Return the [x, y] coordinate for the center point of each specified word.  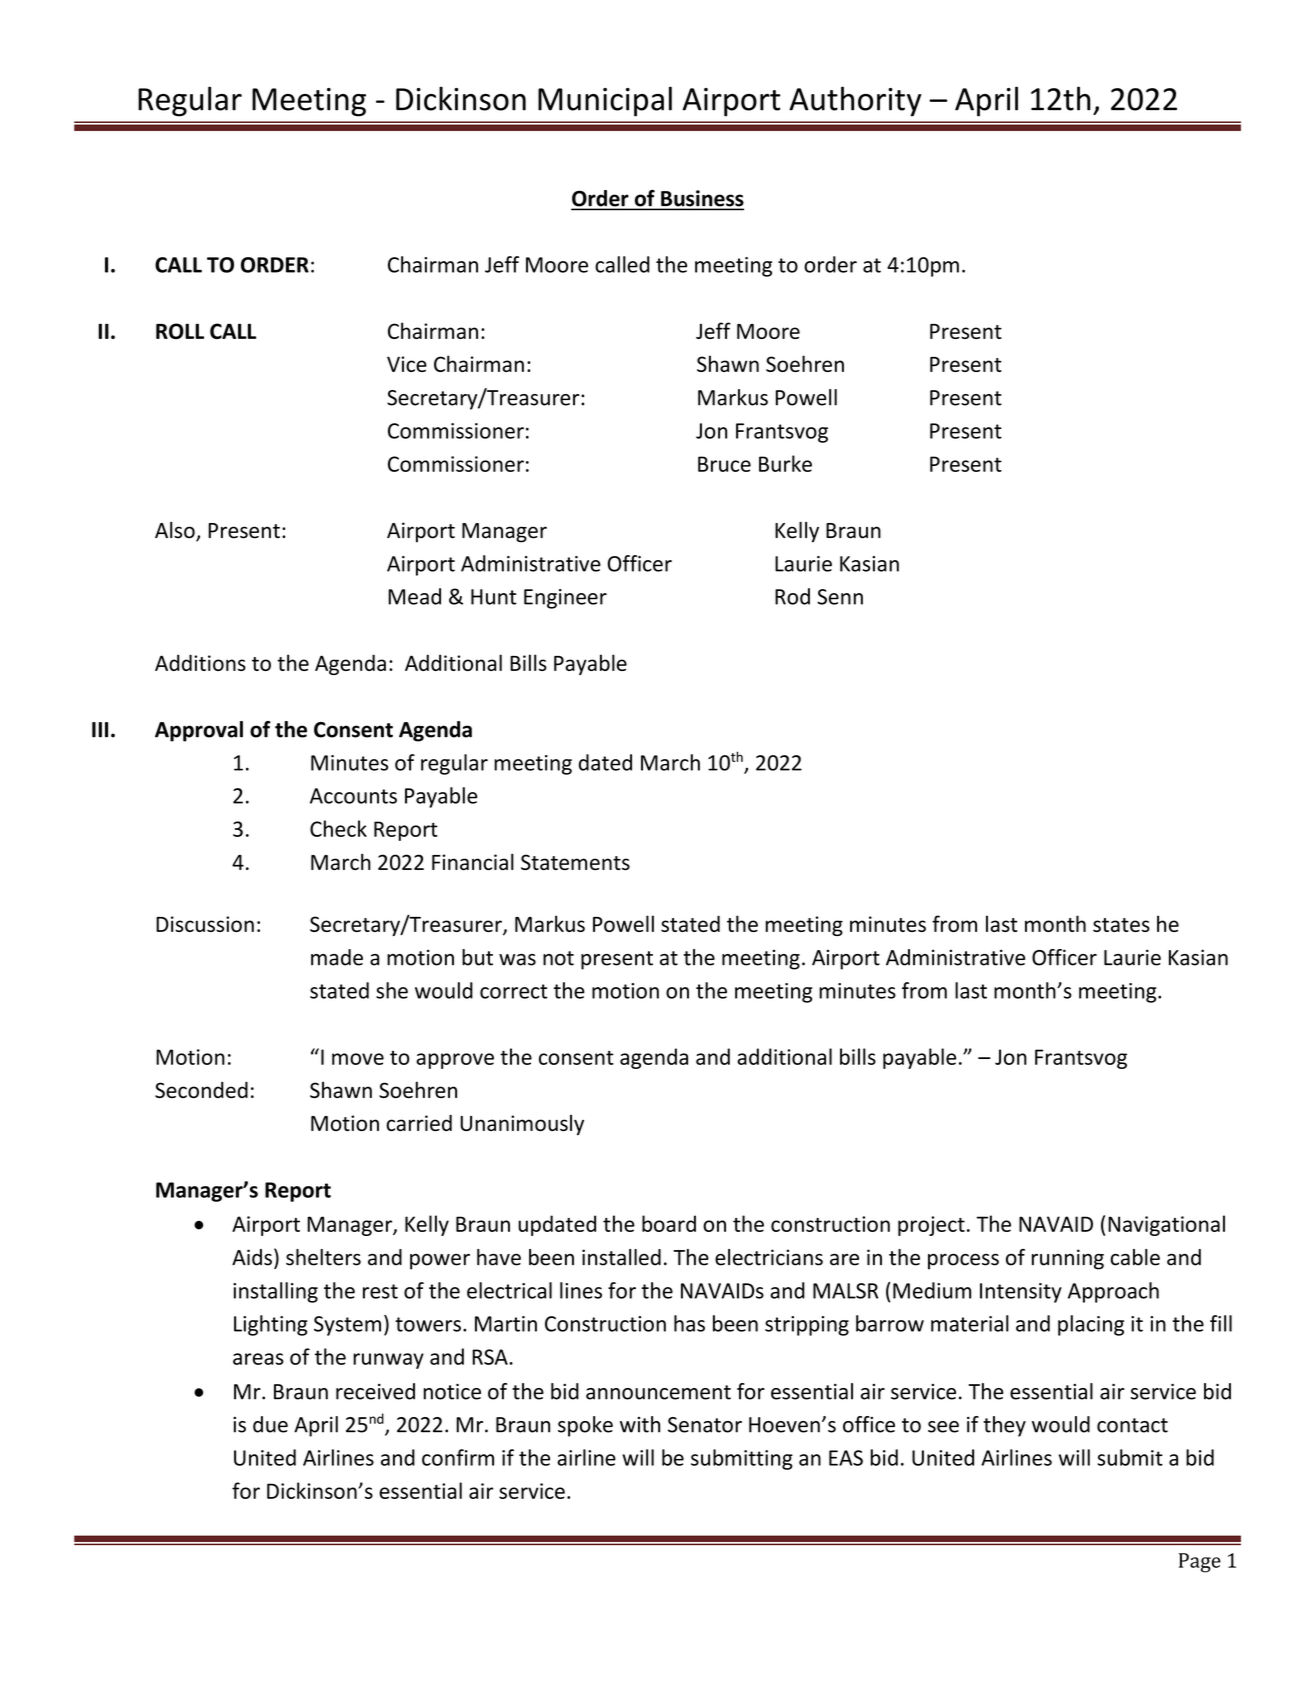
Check [338, 828]
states [1121, 925]
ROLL [180, 331]
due [270, 1424]
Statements [575, 862]
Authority [855, 101]
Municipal [605, 101]
